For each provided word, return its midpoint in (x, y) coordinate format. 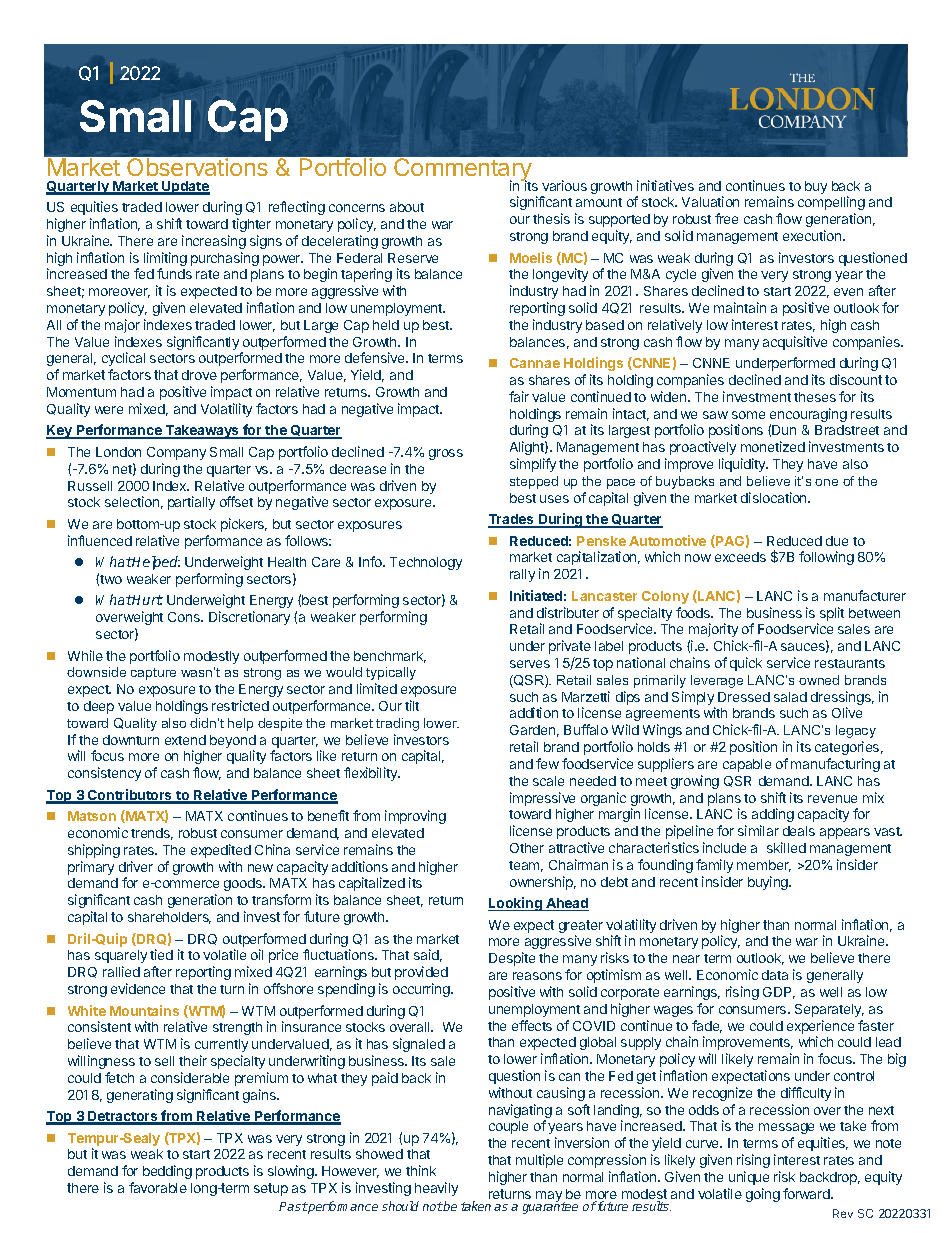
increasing (214, 242)
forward (807, 1193)
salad (790, 697)
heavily (436, 1189)
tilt (412, 705)
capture (153, 674)
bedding (167, 1172)
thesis (551, 218)
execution (813, 235)
